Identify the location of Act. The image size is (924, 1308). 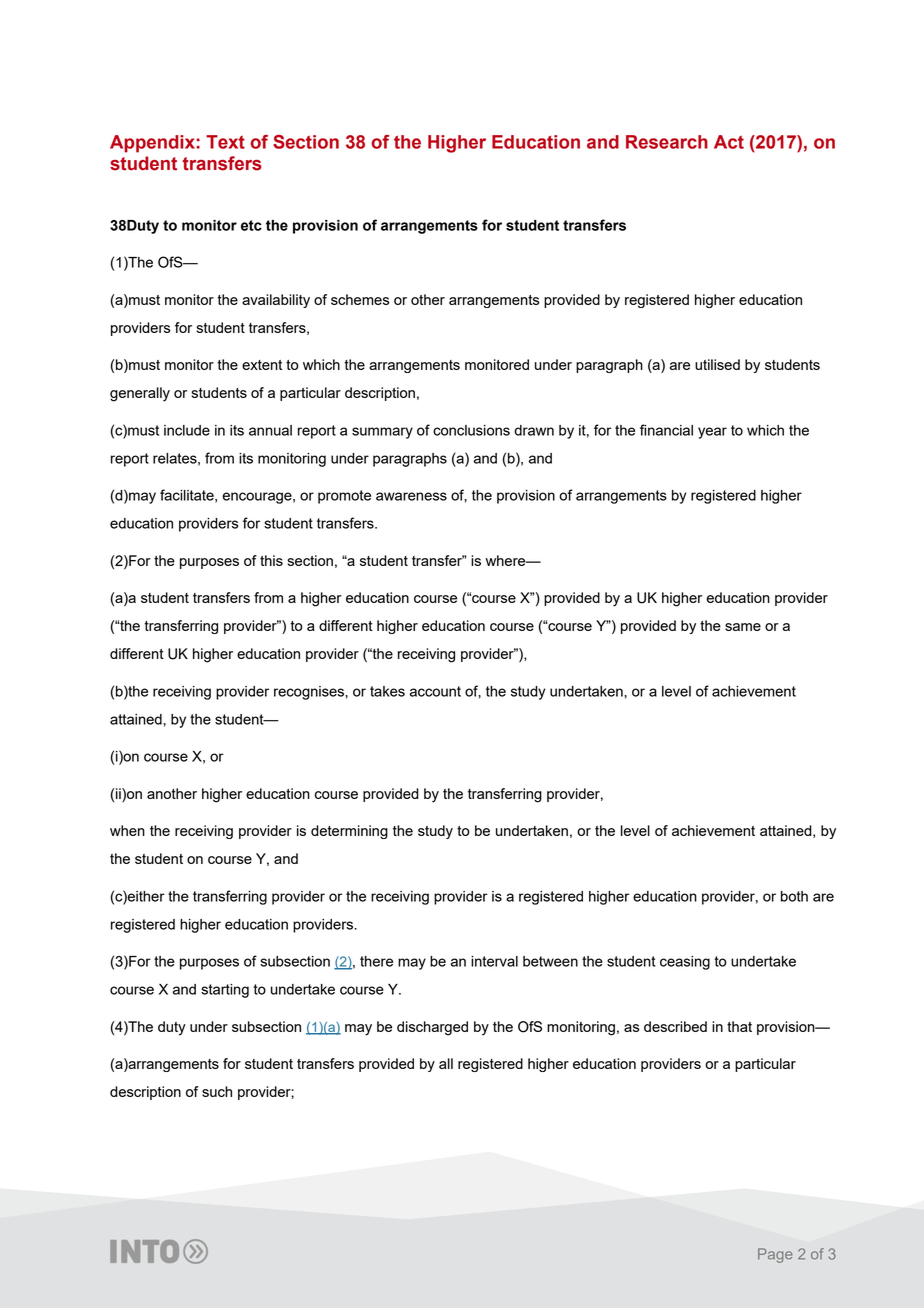
(729, 142).
